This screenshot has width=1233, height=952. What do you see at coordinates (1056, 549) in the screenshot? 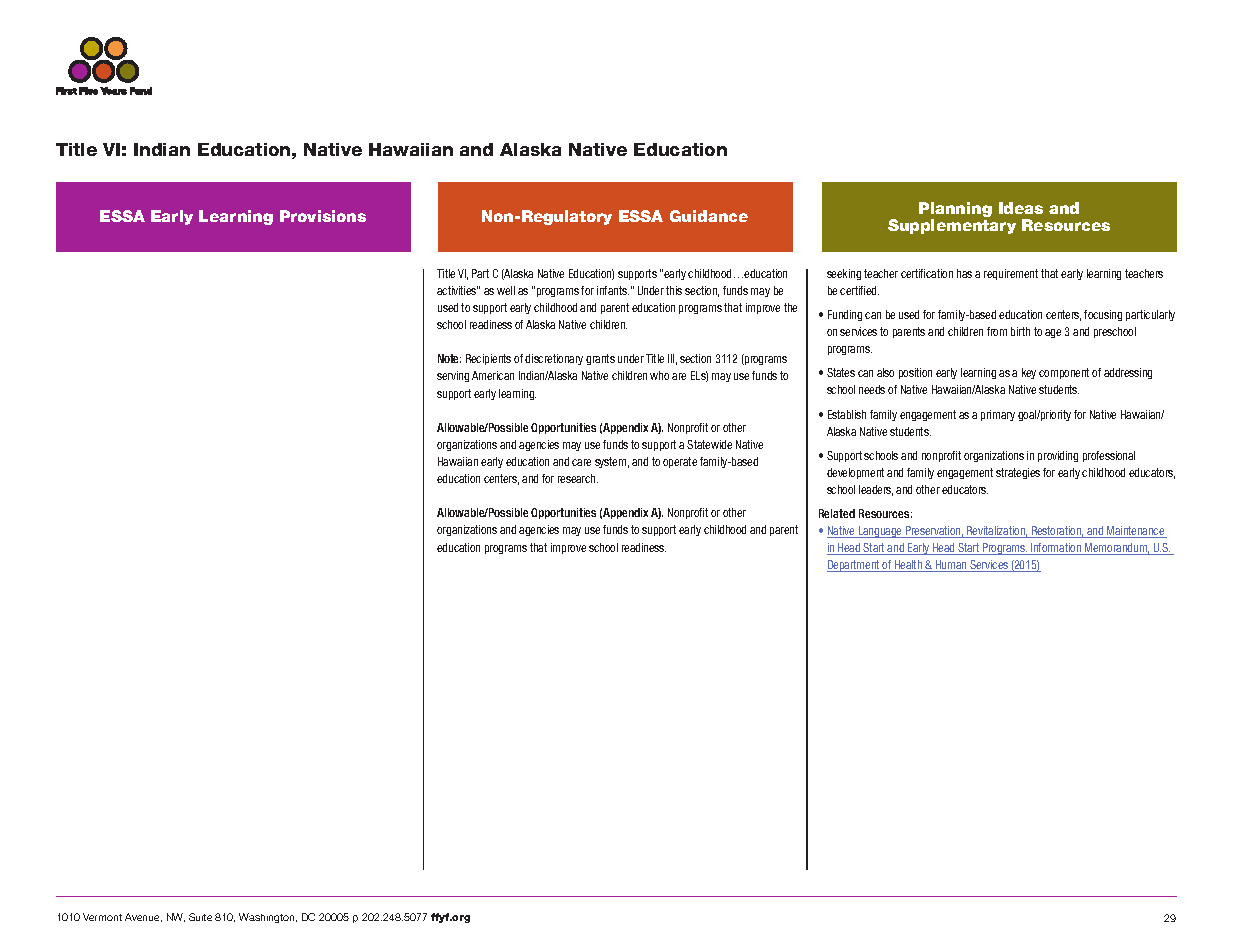
I see `Information` at bounding box center [1056, 549].
